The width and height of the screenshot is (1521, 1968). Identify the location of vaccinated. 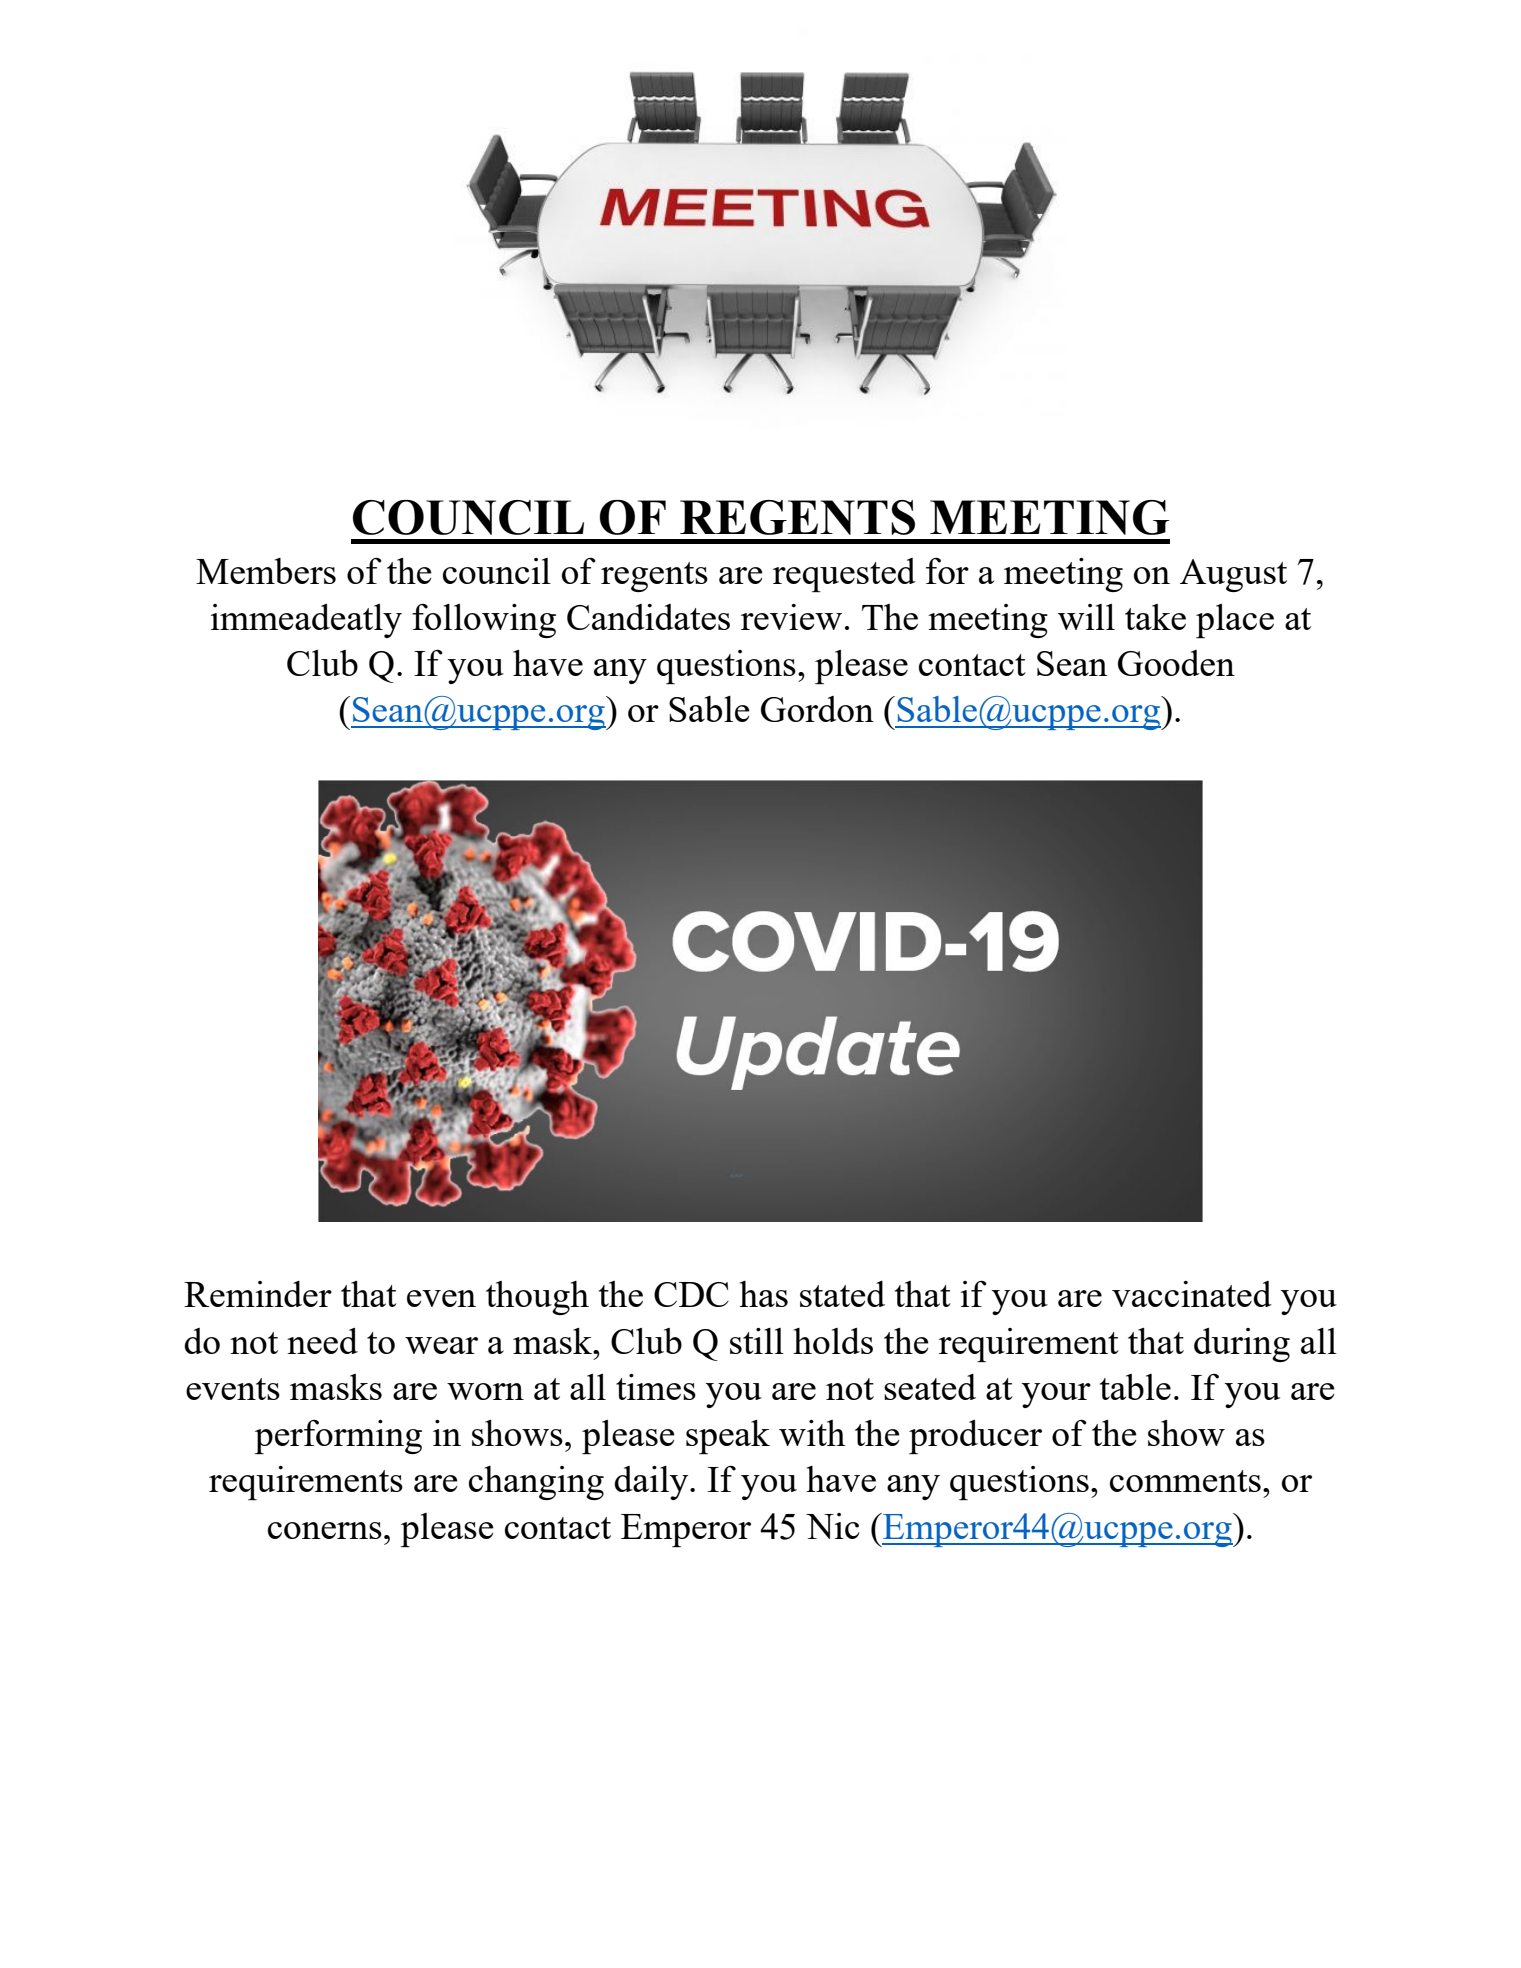
(1192, 1294).
